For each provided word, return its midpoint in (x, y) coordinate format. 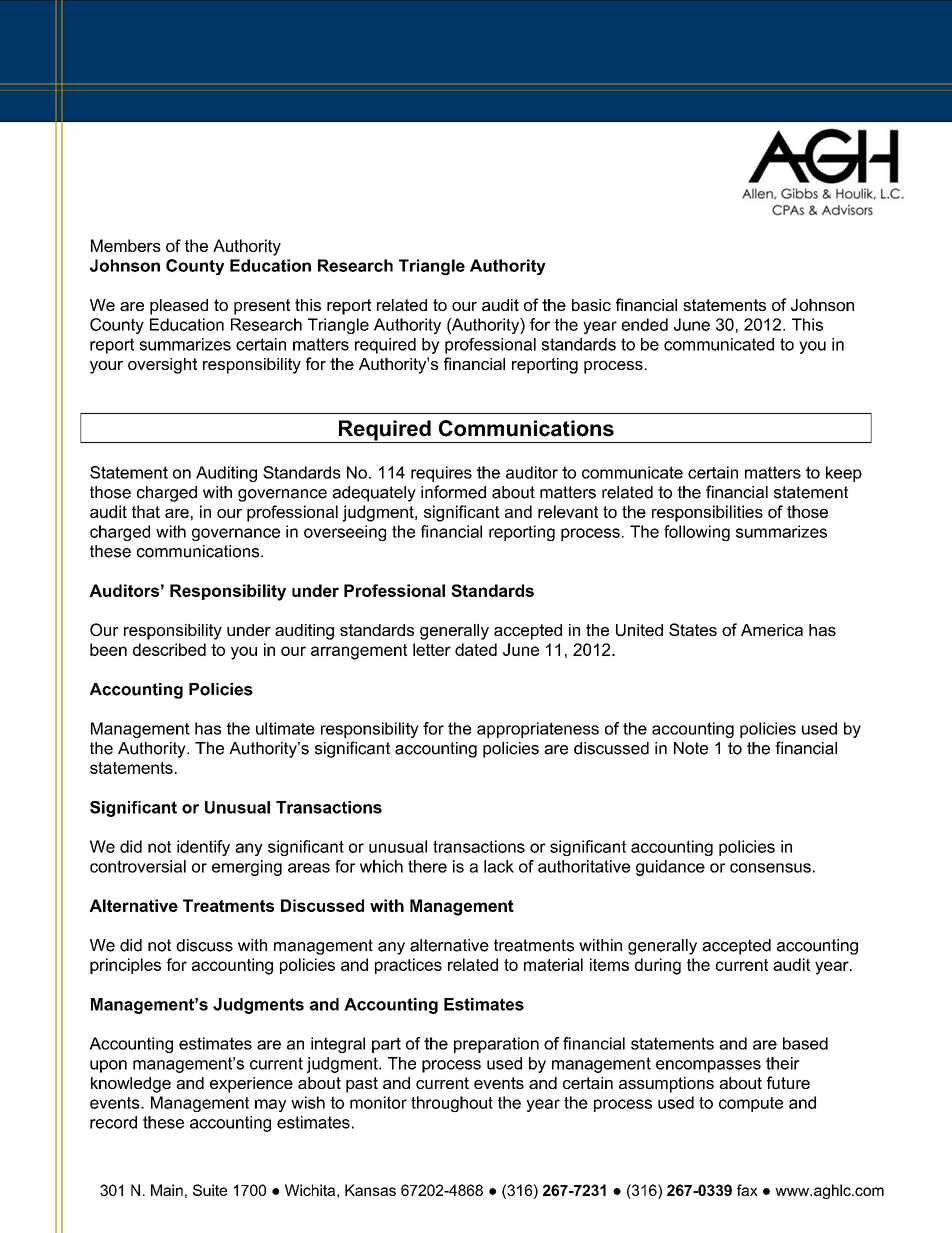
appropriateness (538, 730)
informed (453, 492)
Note (691, 748)
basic (591, 305)
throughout (452, 1104)
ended (644, 324)
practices (408, 966)
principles (125, 966)
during (658, 966)
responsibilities (707, 513)
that (146, 511)
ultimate (285, 728)
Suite (210, 1190)
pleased (179, 307)
